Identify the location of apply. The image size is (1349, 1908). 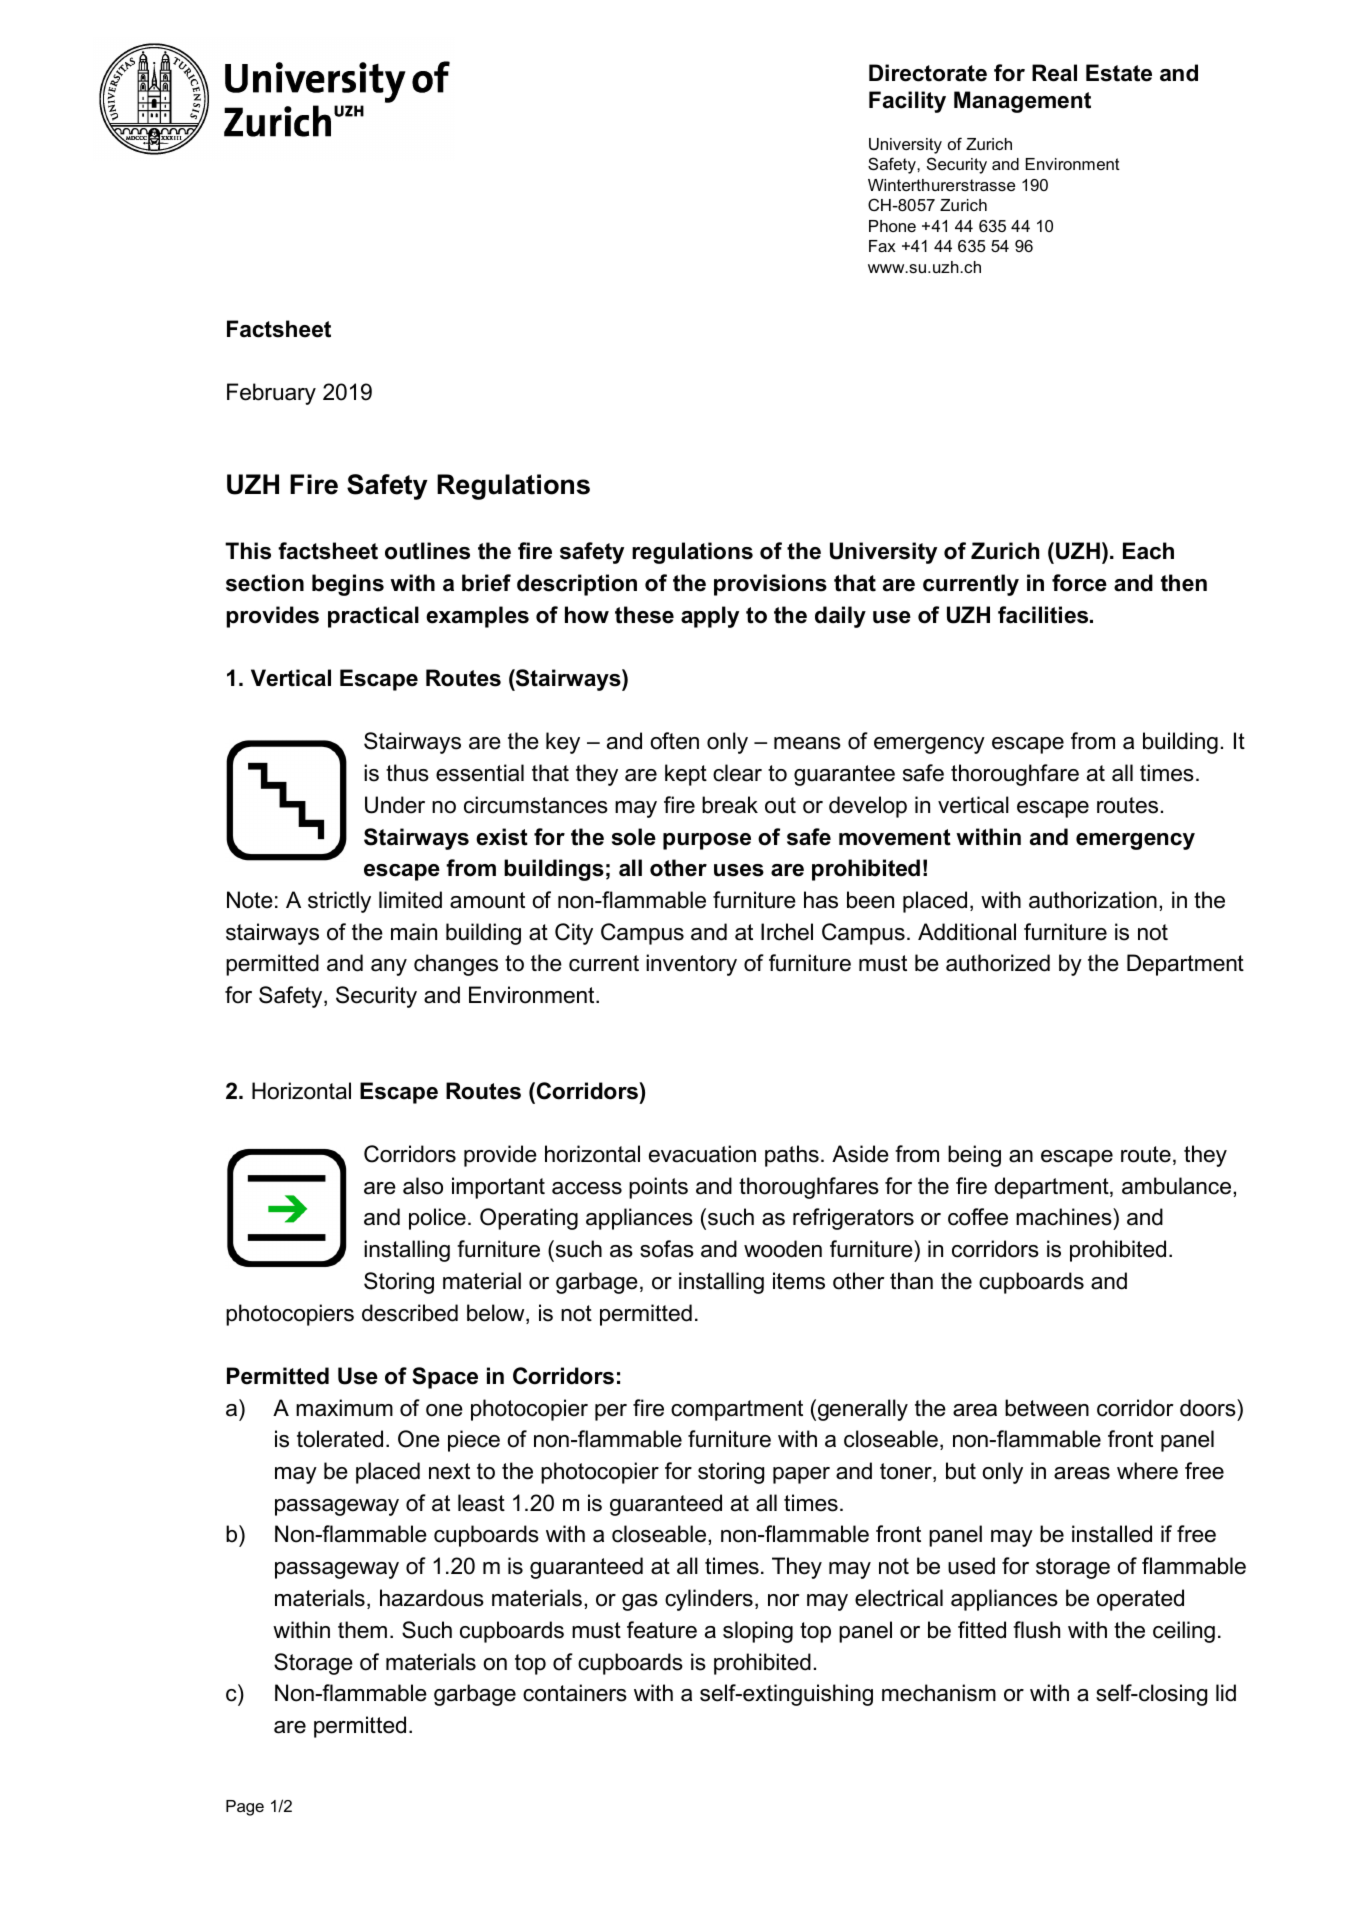
(710, 617).
